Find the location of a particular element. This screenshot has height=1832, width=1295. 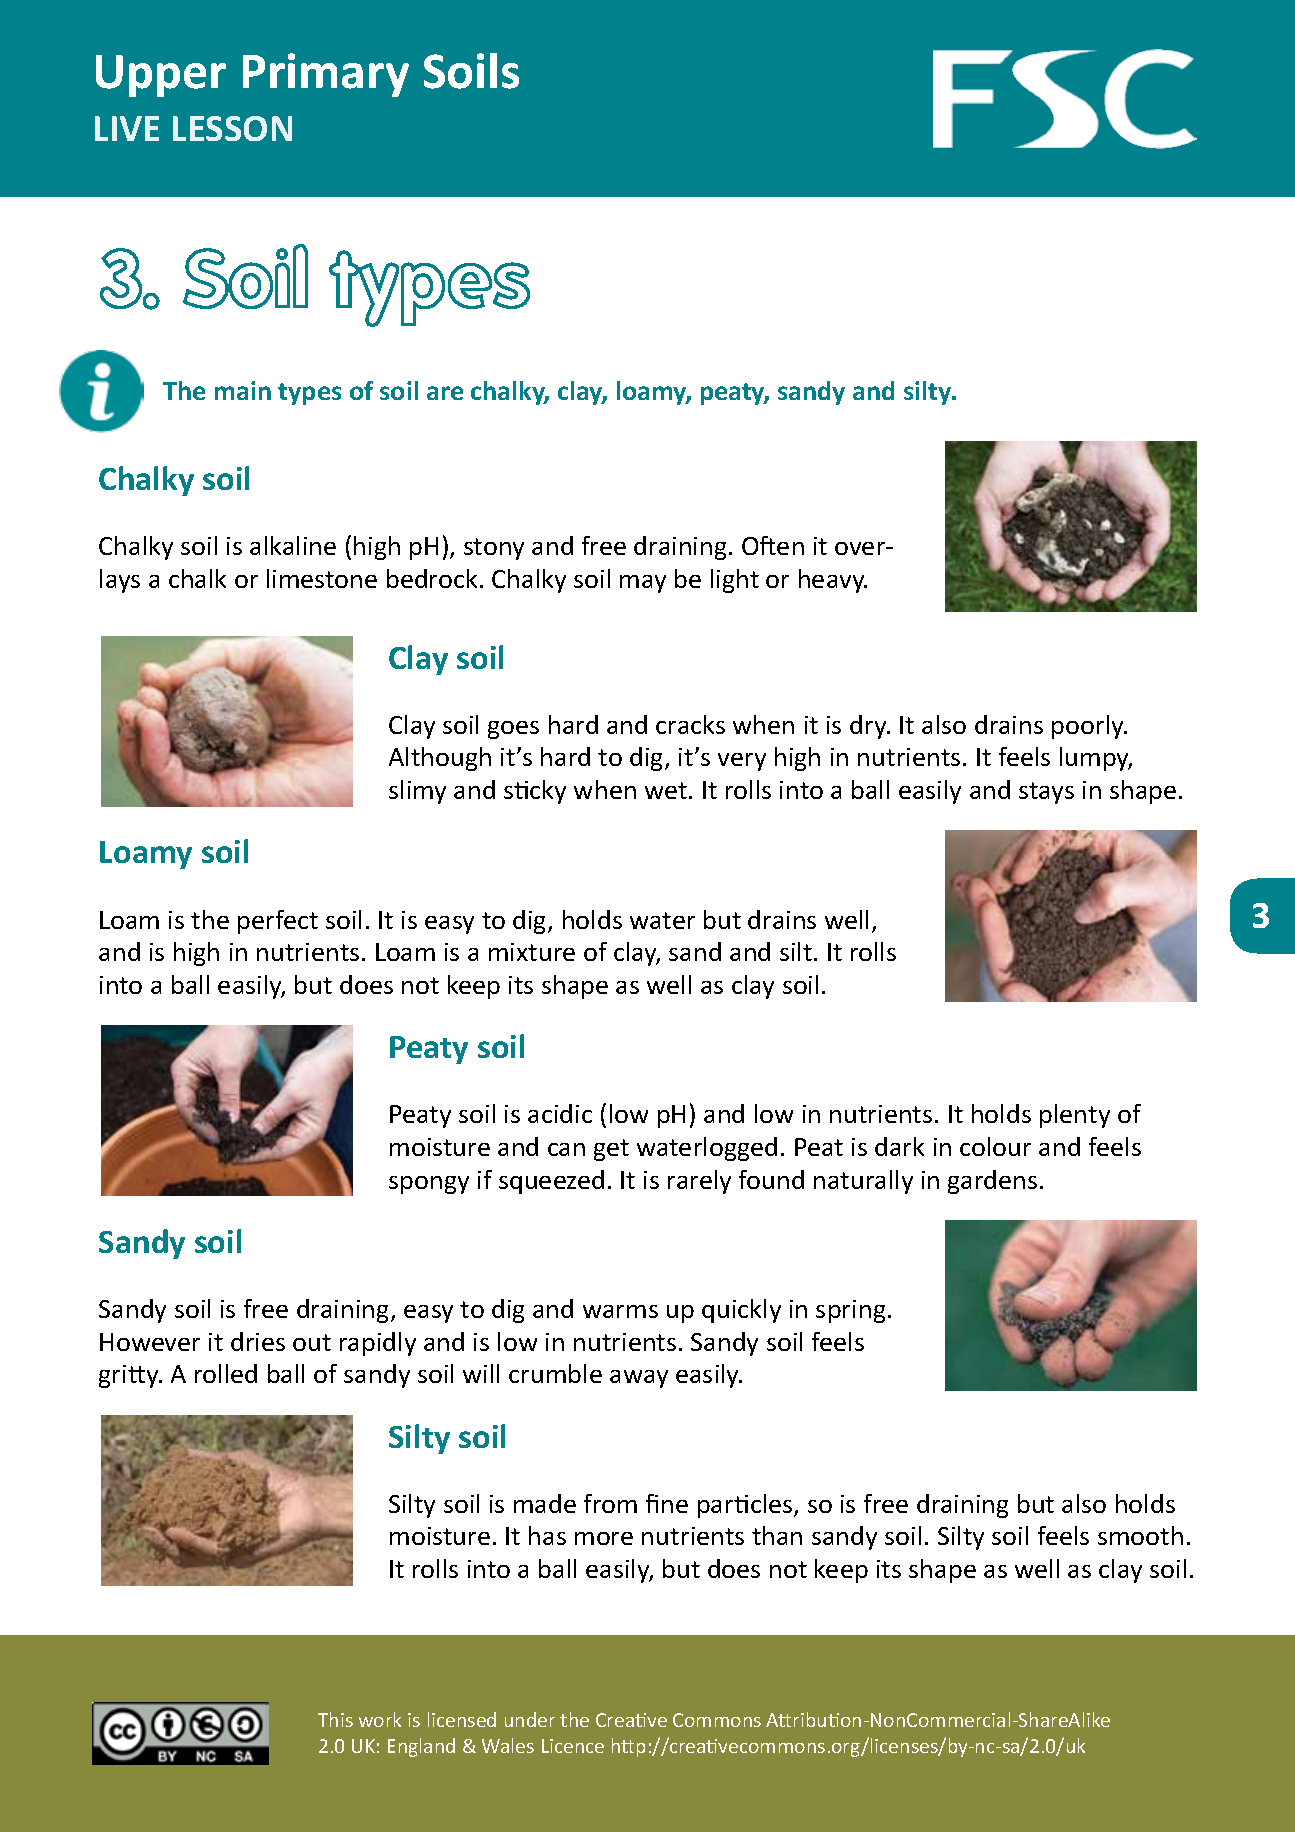

dries is located at coordinates (258, 1341).
